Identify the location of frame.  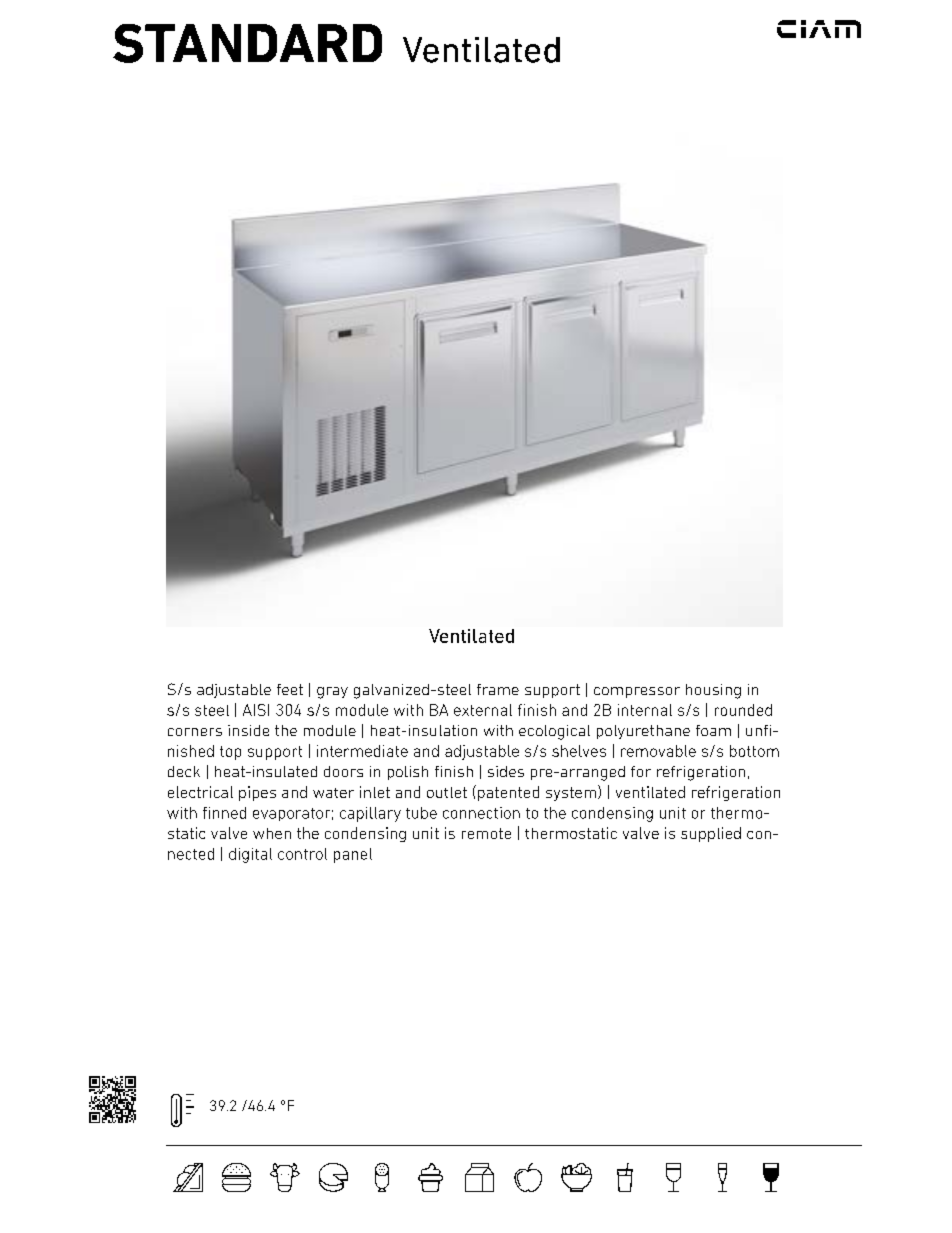
(498, 689).
